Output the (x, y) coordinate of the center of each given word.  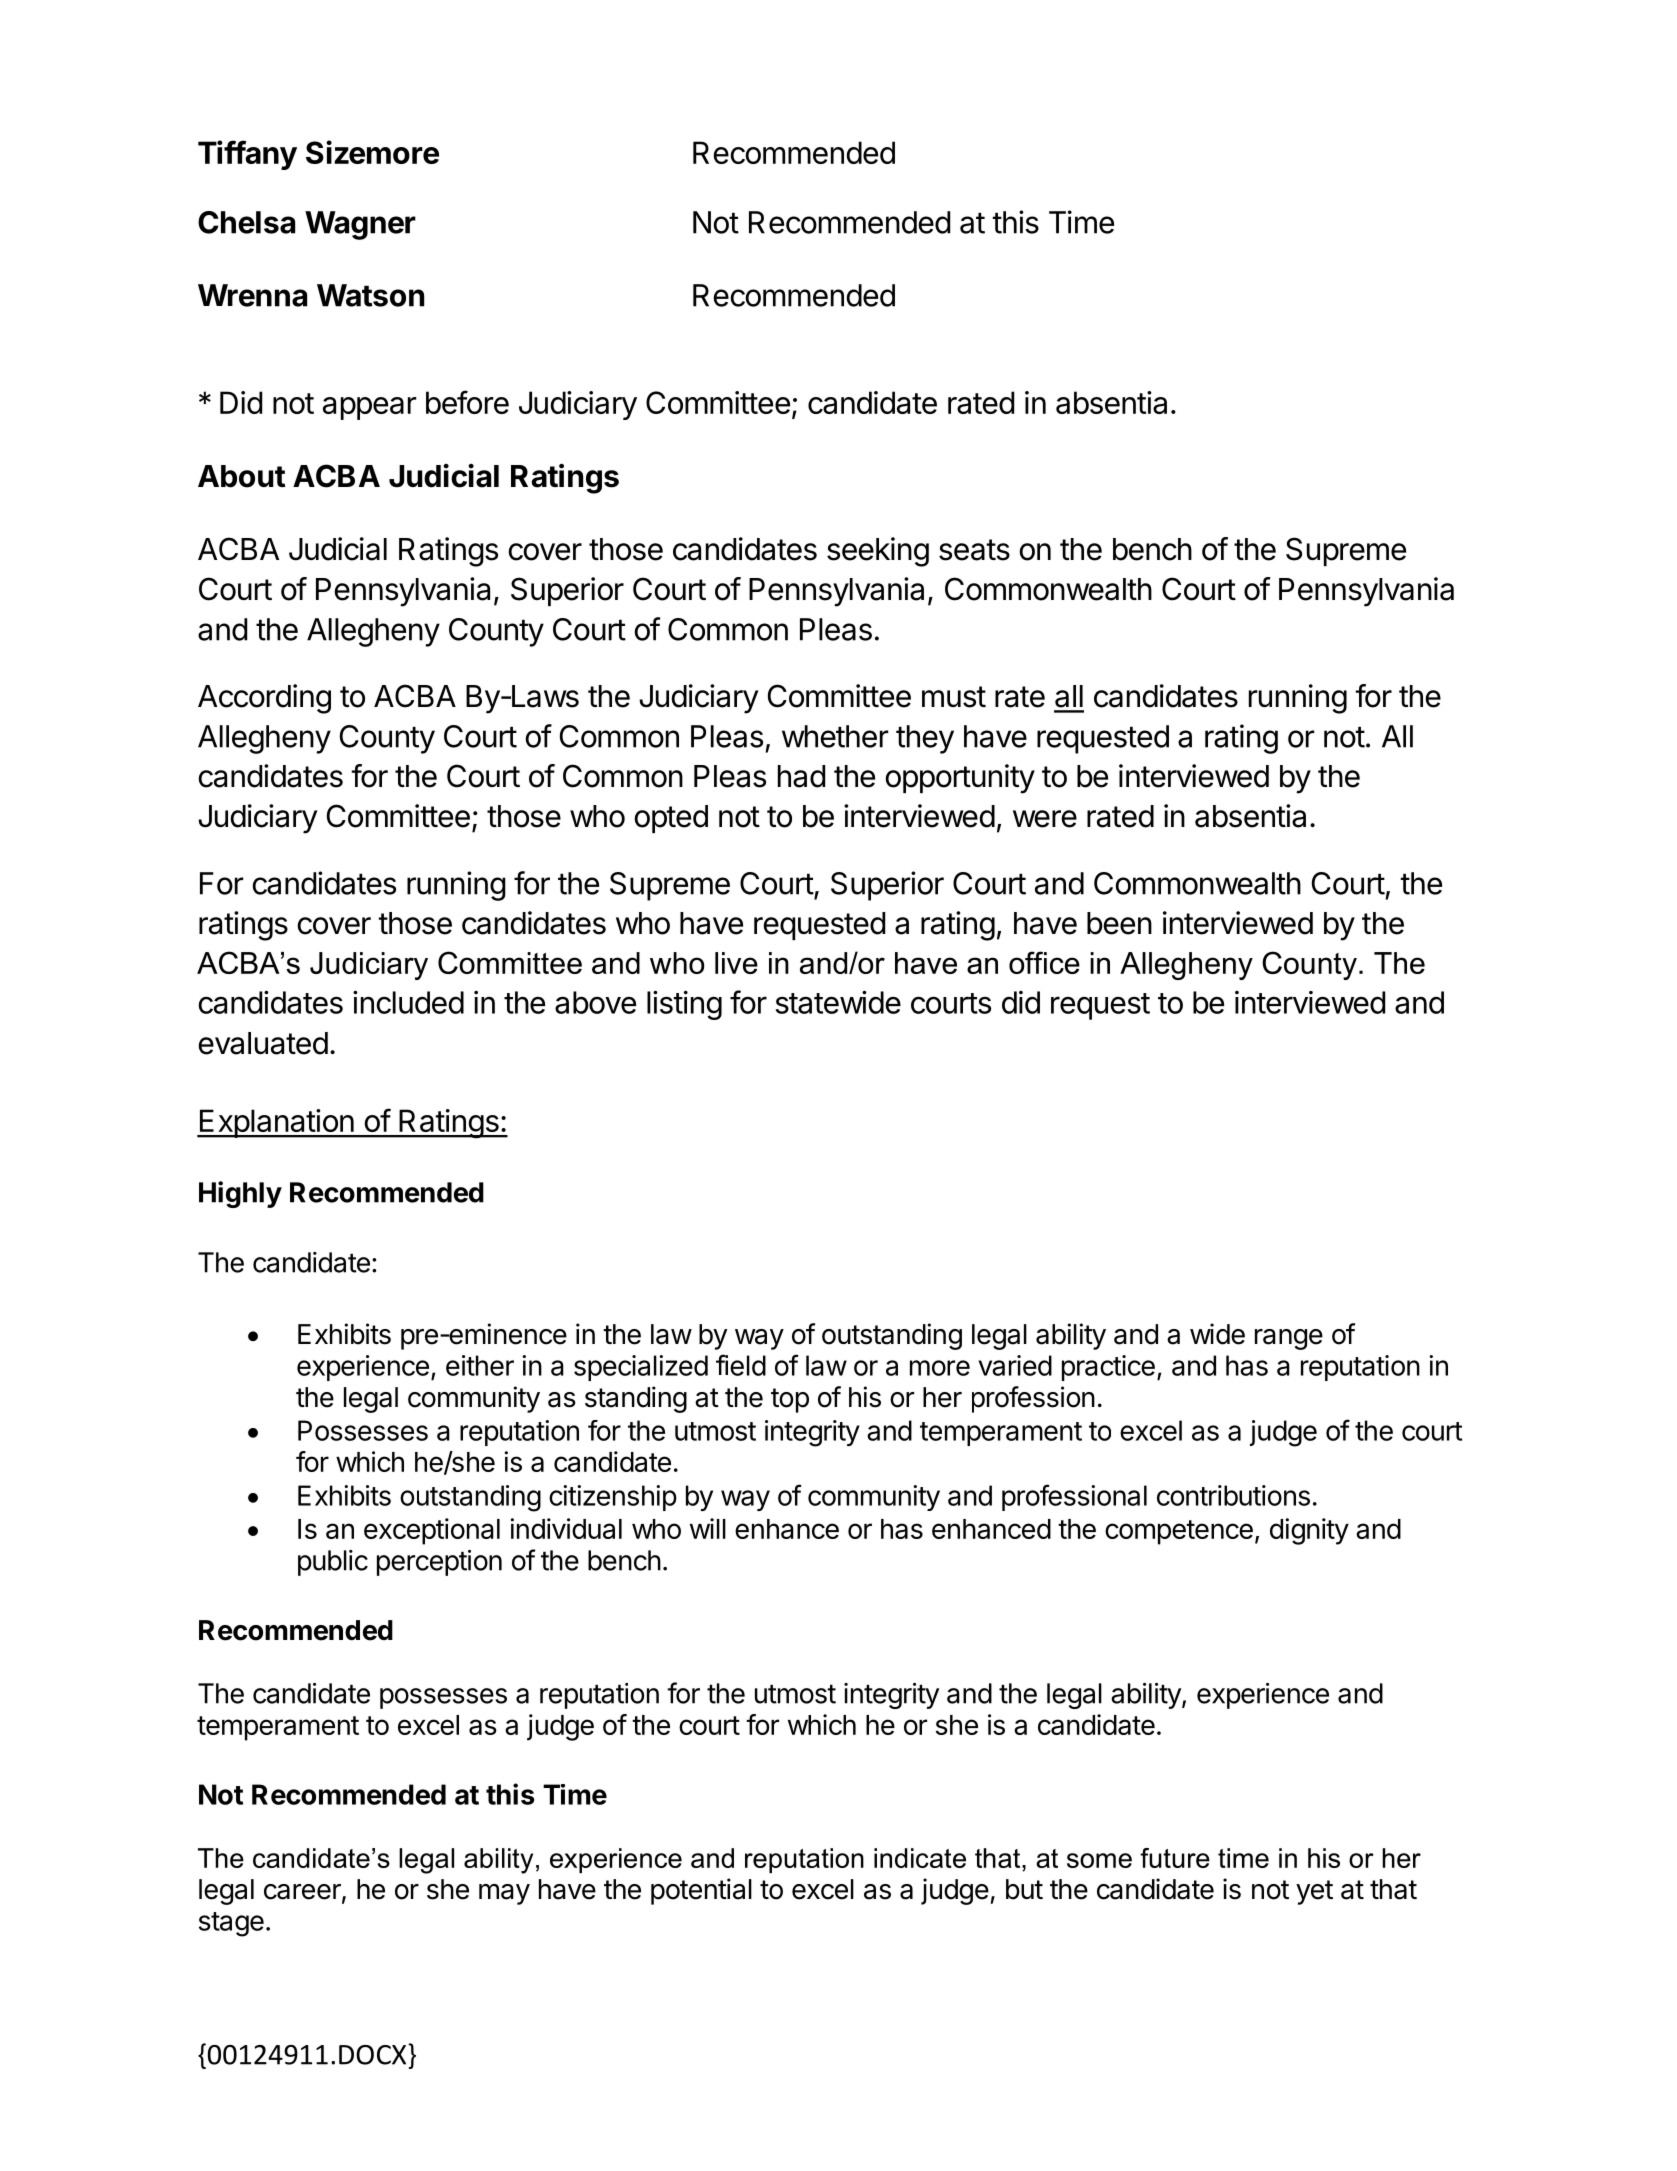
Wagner (360, 225)
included (408, 1002)
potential (701, 1891)
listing (684, 1005)
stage (231, 1924)
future (1175, 1858)
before (467, 402)
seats (974, 550)
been (1119, 923)
